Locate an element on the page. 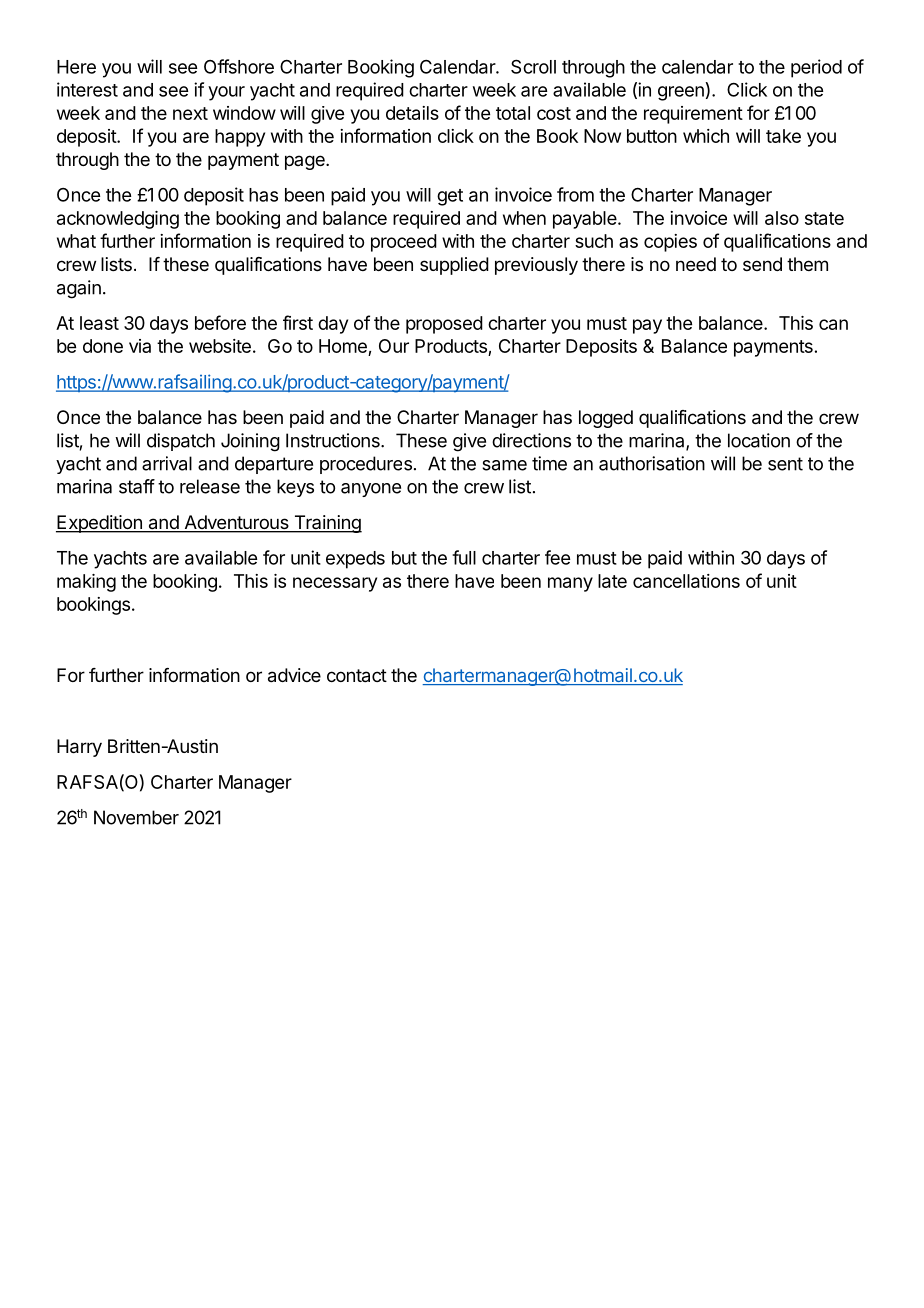 Image resolution: width=924 pixels, height=1308 pixels. cancellations is located at coordinates (686, 581).
